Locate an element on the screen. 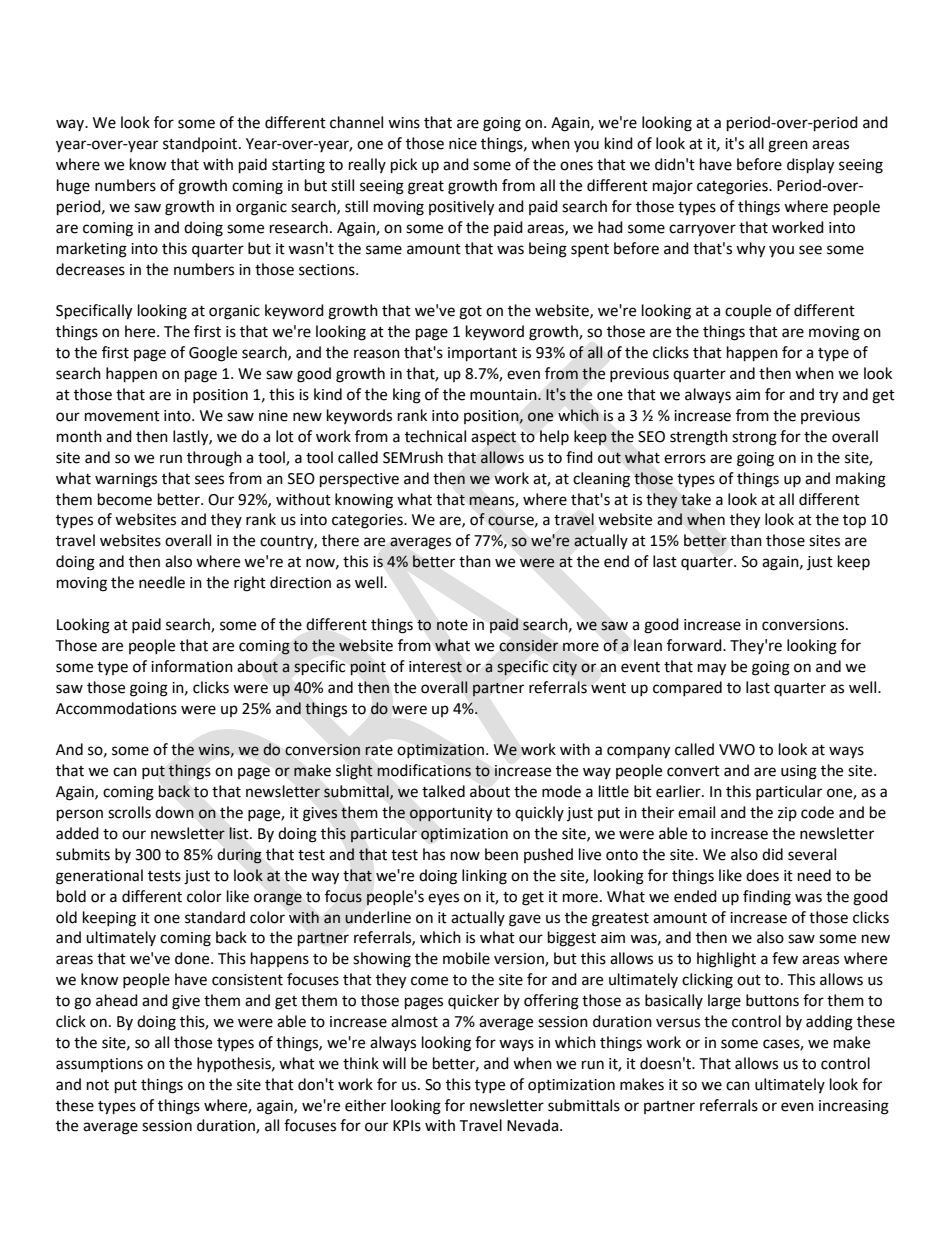  green is located at coordinates (788, 146).
